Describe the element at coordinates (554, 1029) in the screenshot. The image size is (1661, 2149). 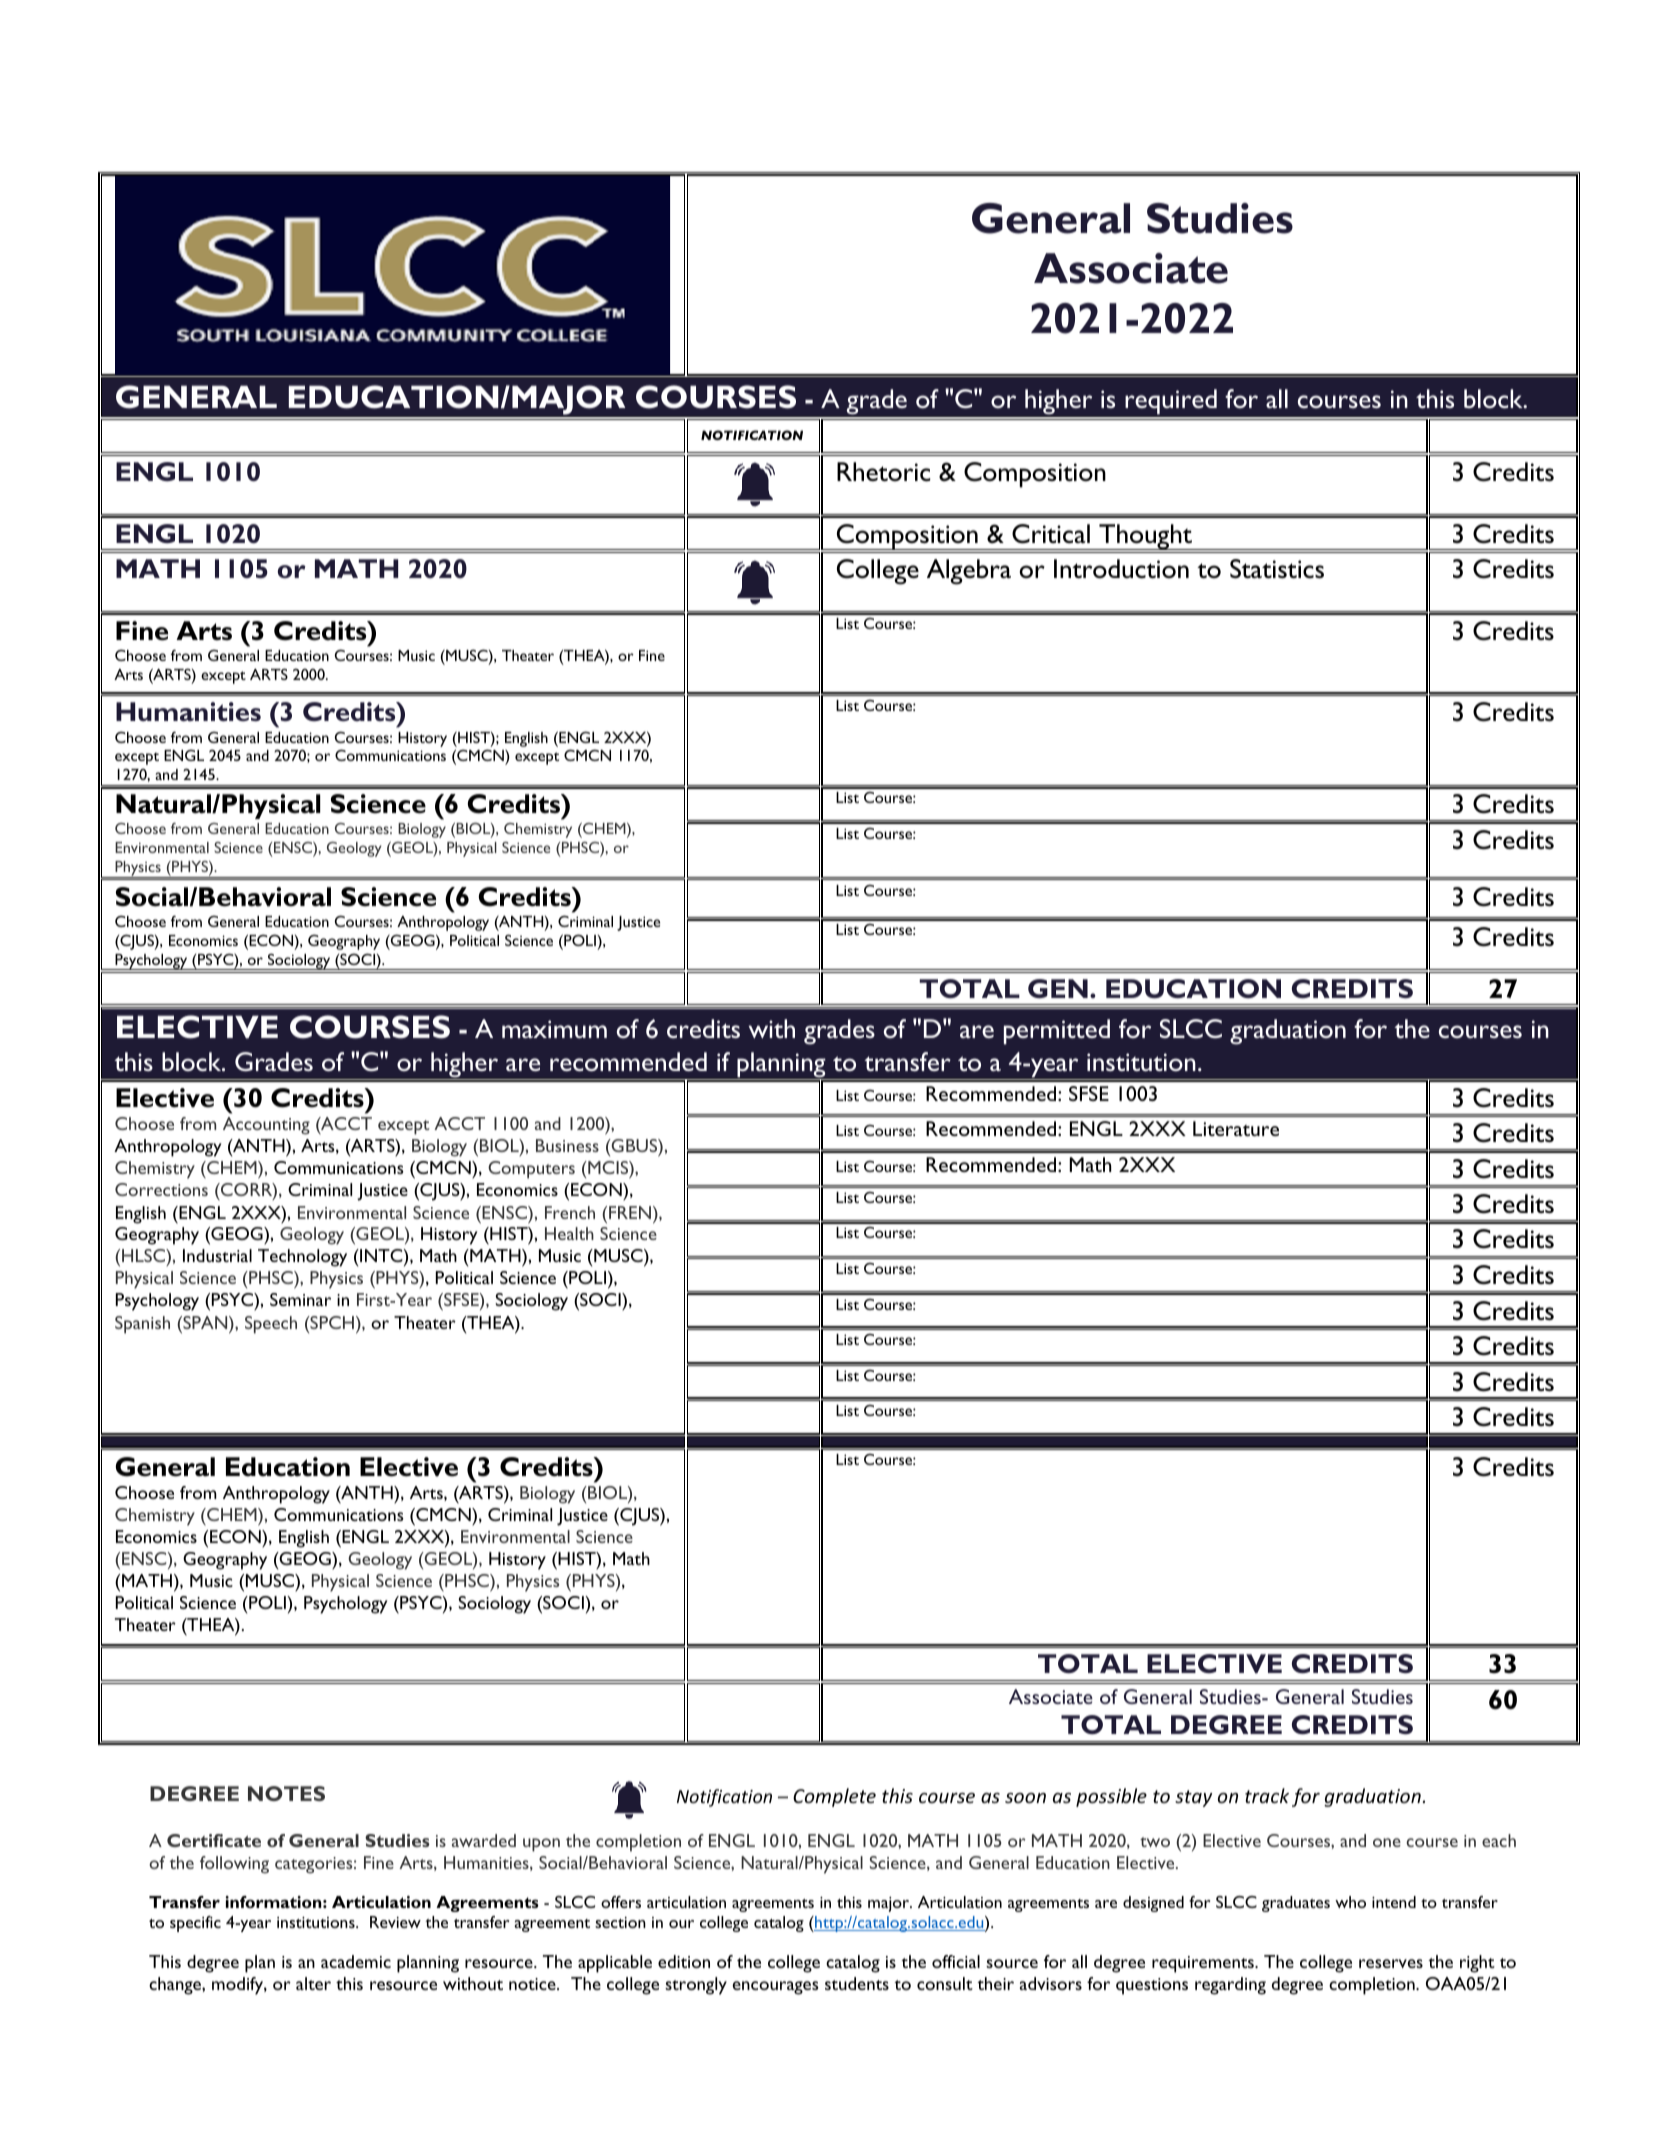
I see `maximum` at that location.
